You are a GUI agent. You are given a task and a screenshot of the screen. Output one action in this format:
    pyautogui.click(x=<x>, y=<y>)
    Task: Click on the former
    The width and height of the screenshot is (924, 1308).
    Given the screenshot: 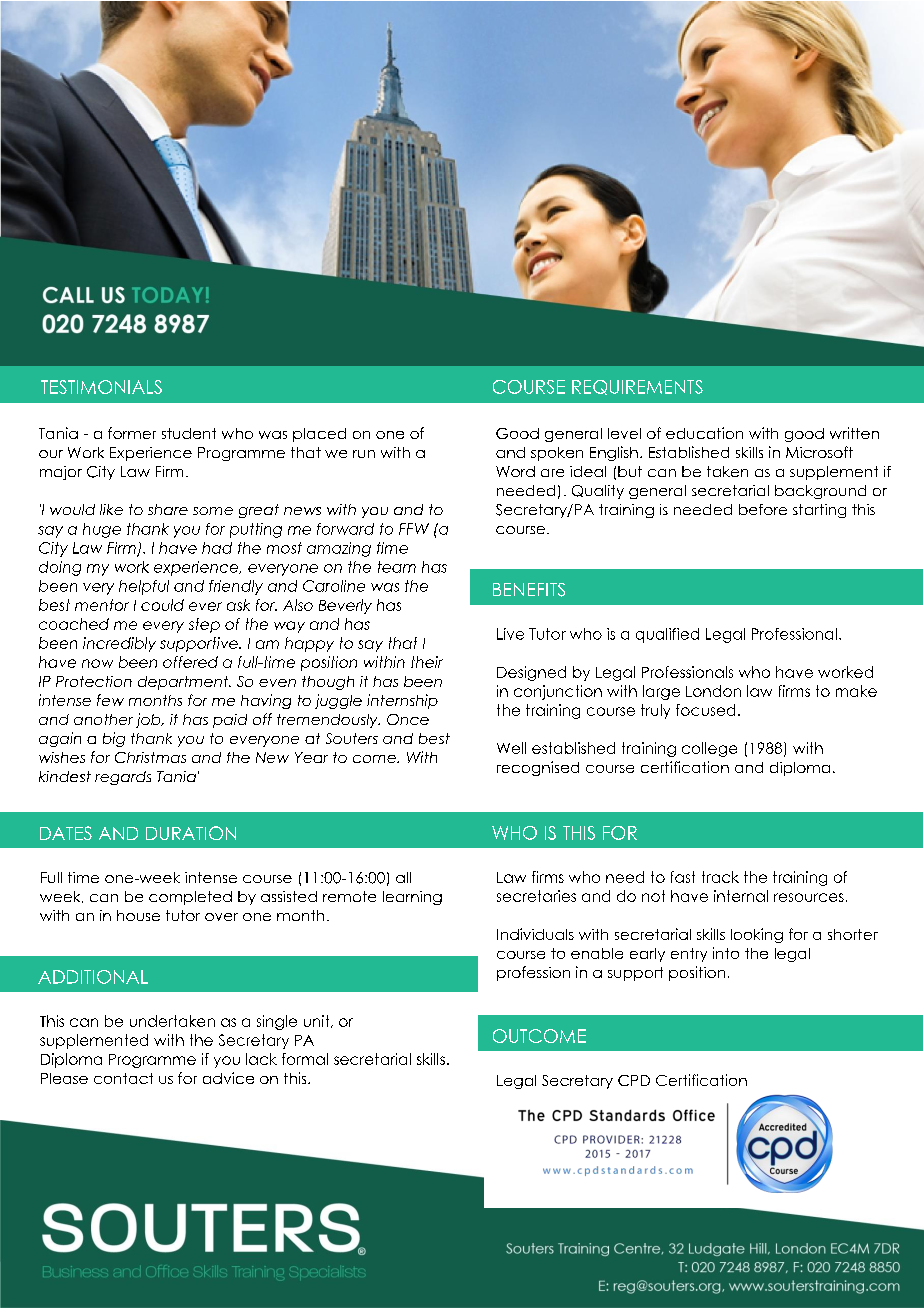 What is the action you would take?
    pyautogui.click(x=132, y=433)
